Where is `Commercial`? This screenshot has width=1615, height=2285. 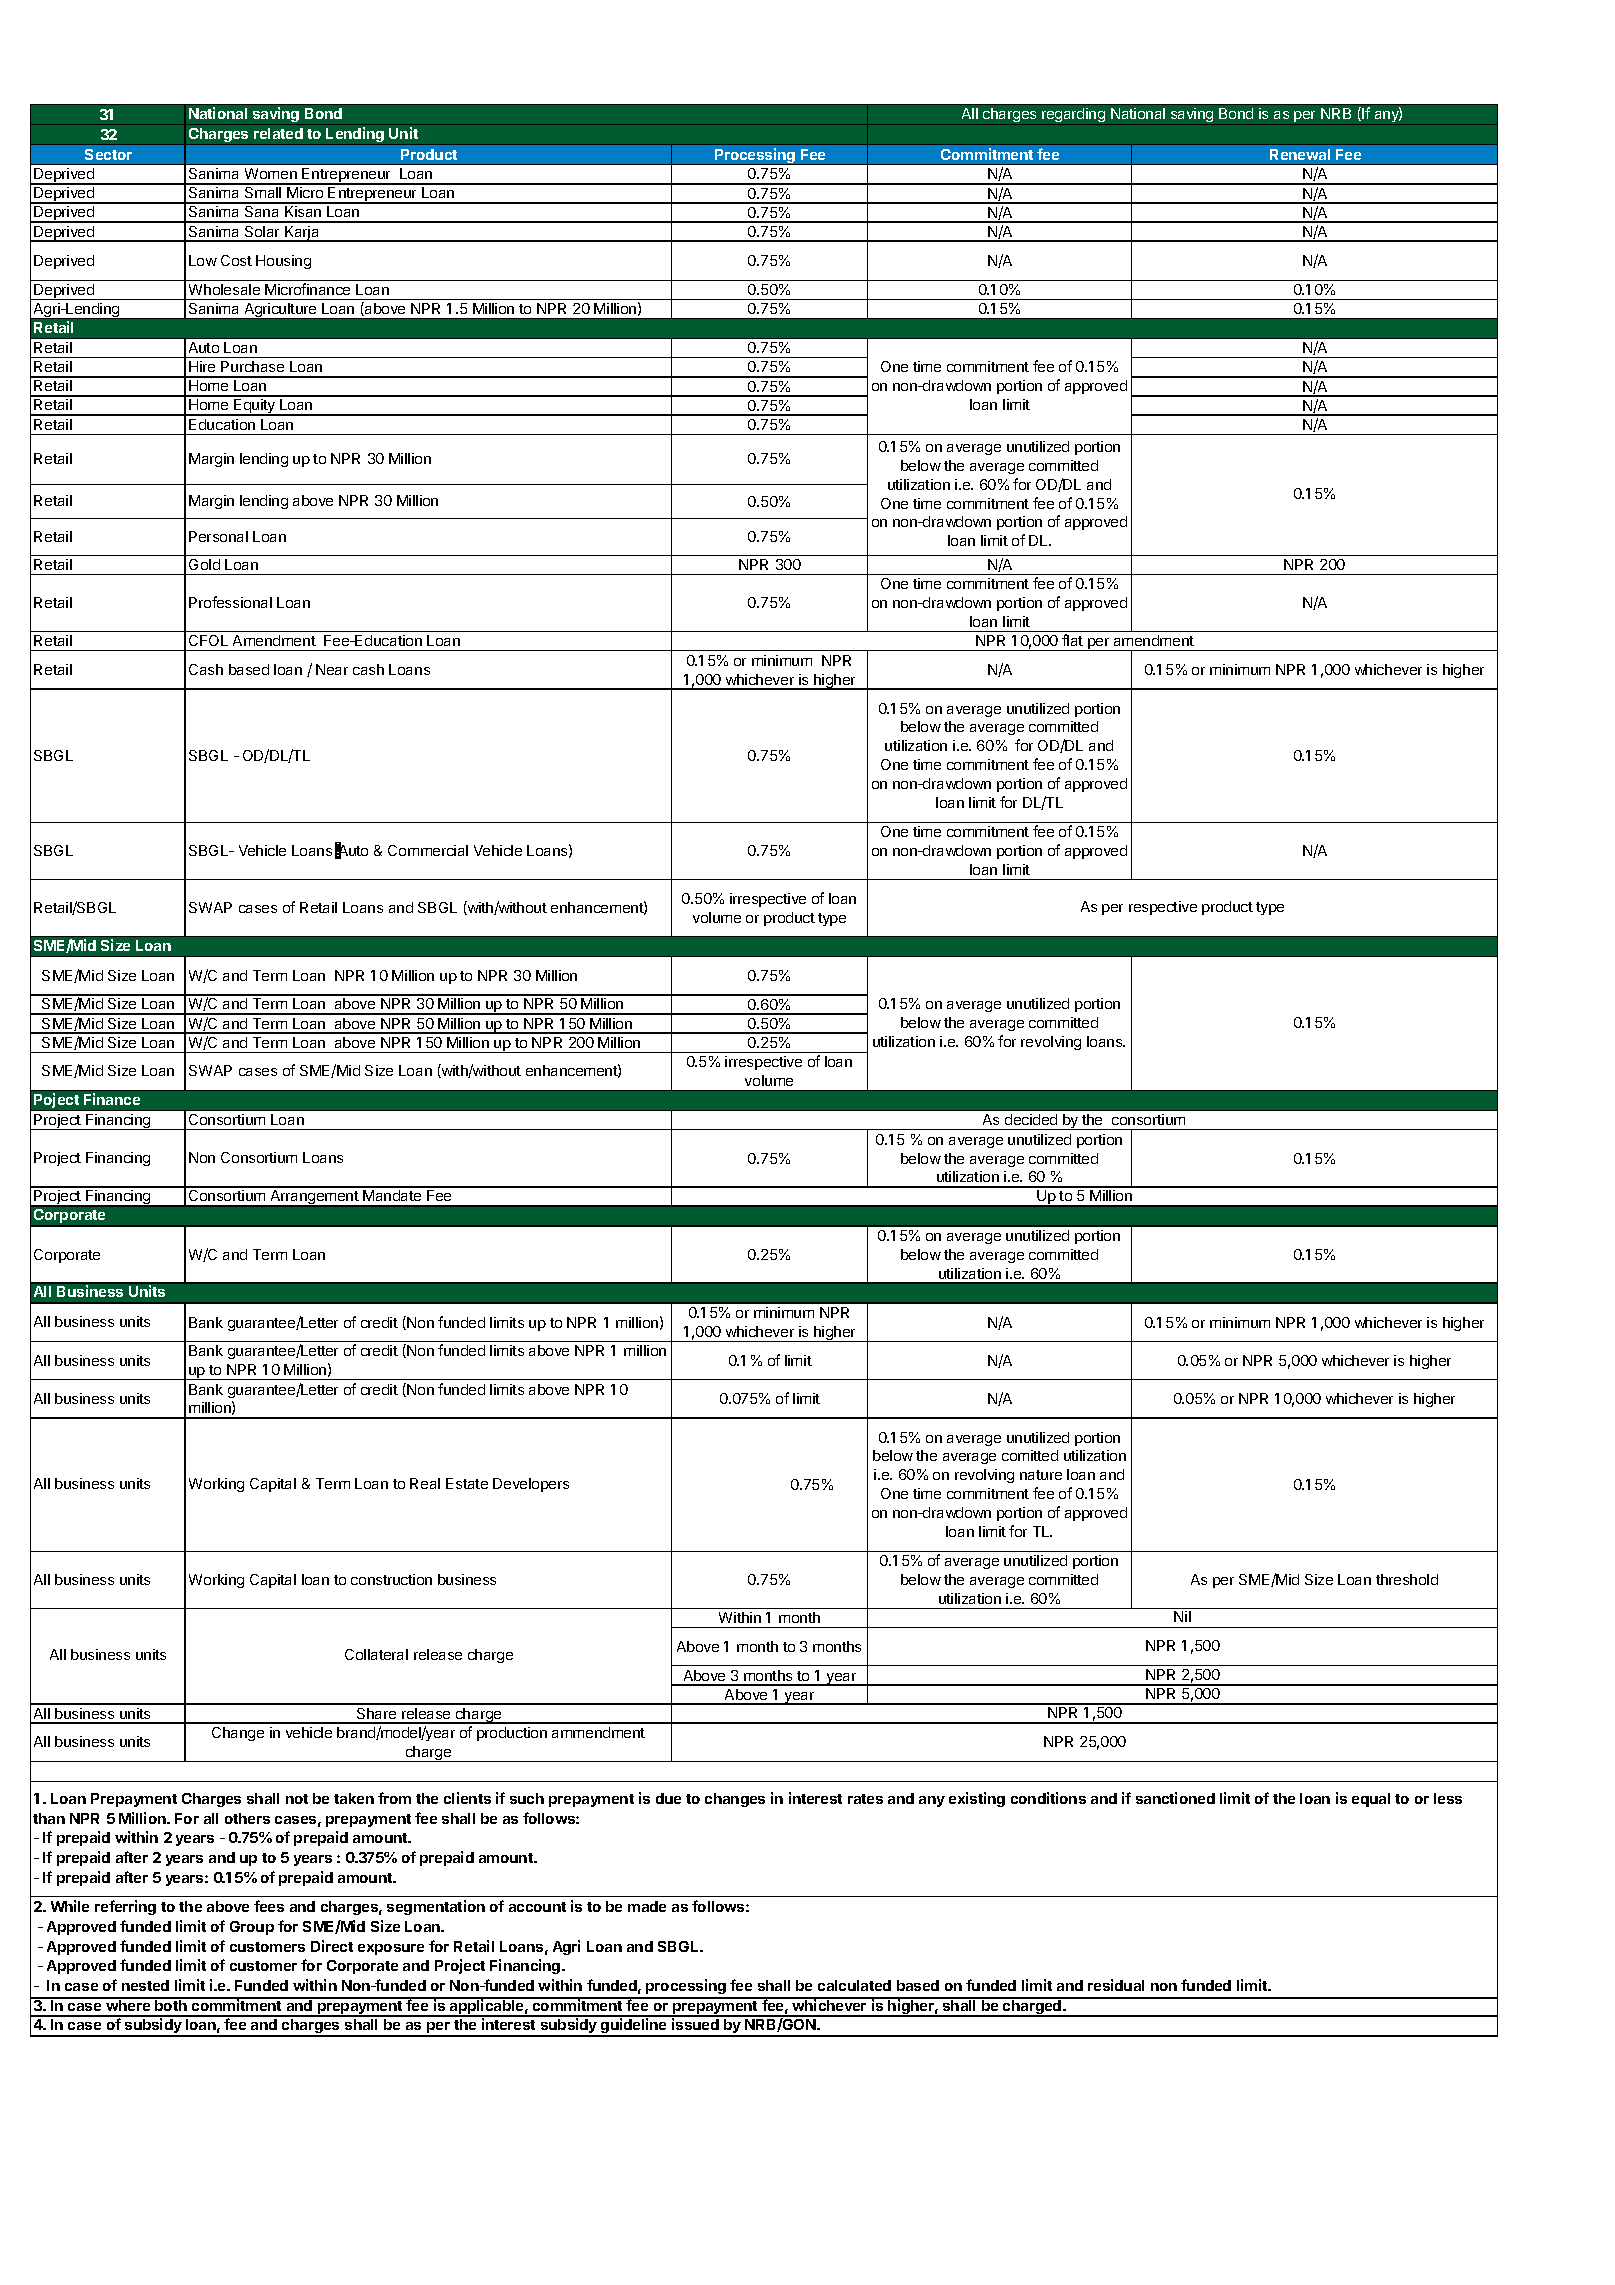 Commercial is located at coordinates (428, 850).
